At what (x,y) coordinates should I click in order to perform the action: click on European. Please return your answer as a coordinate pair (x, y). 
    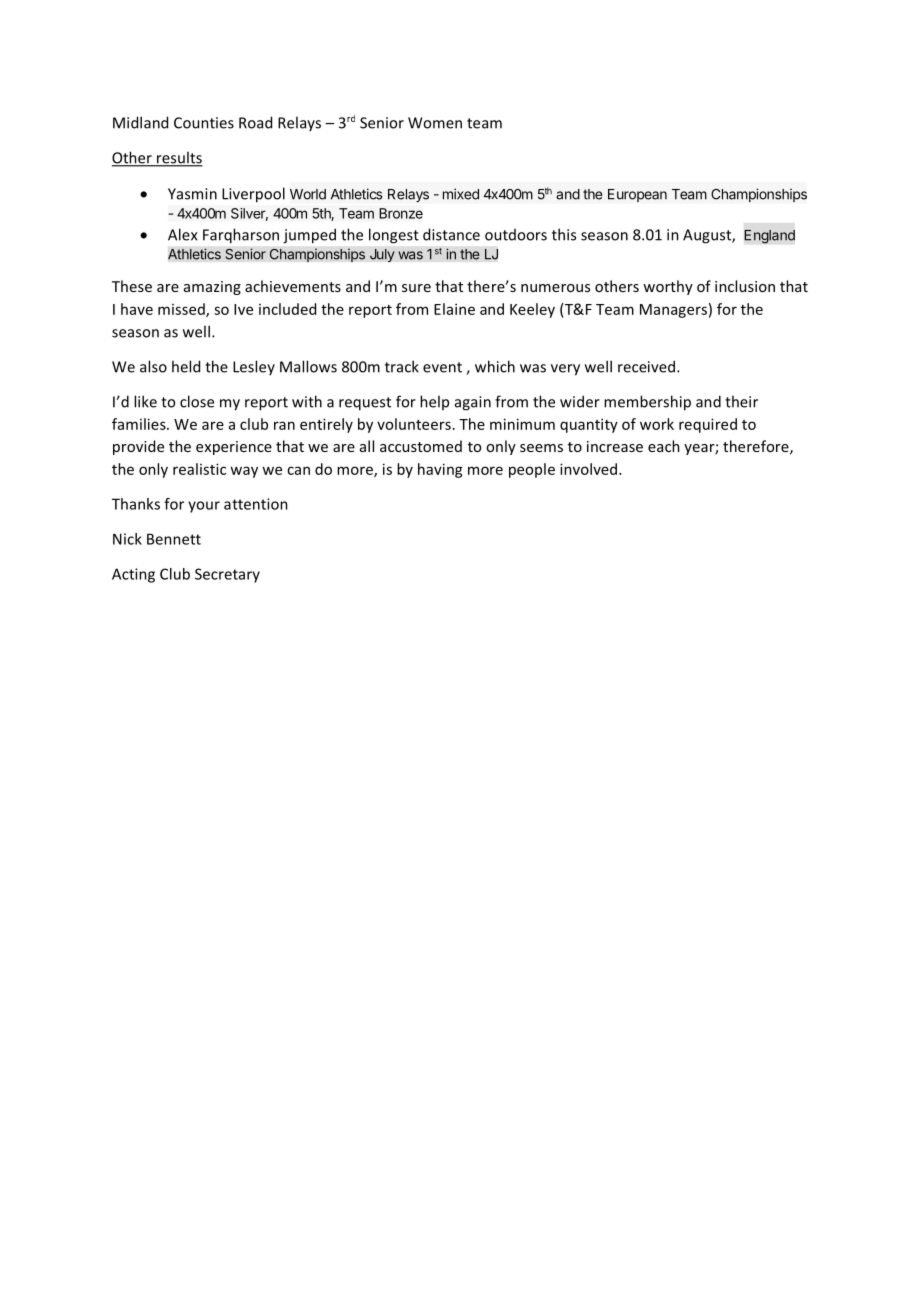
    Looking at the image, I should click on (637, 195).
